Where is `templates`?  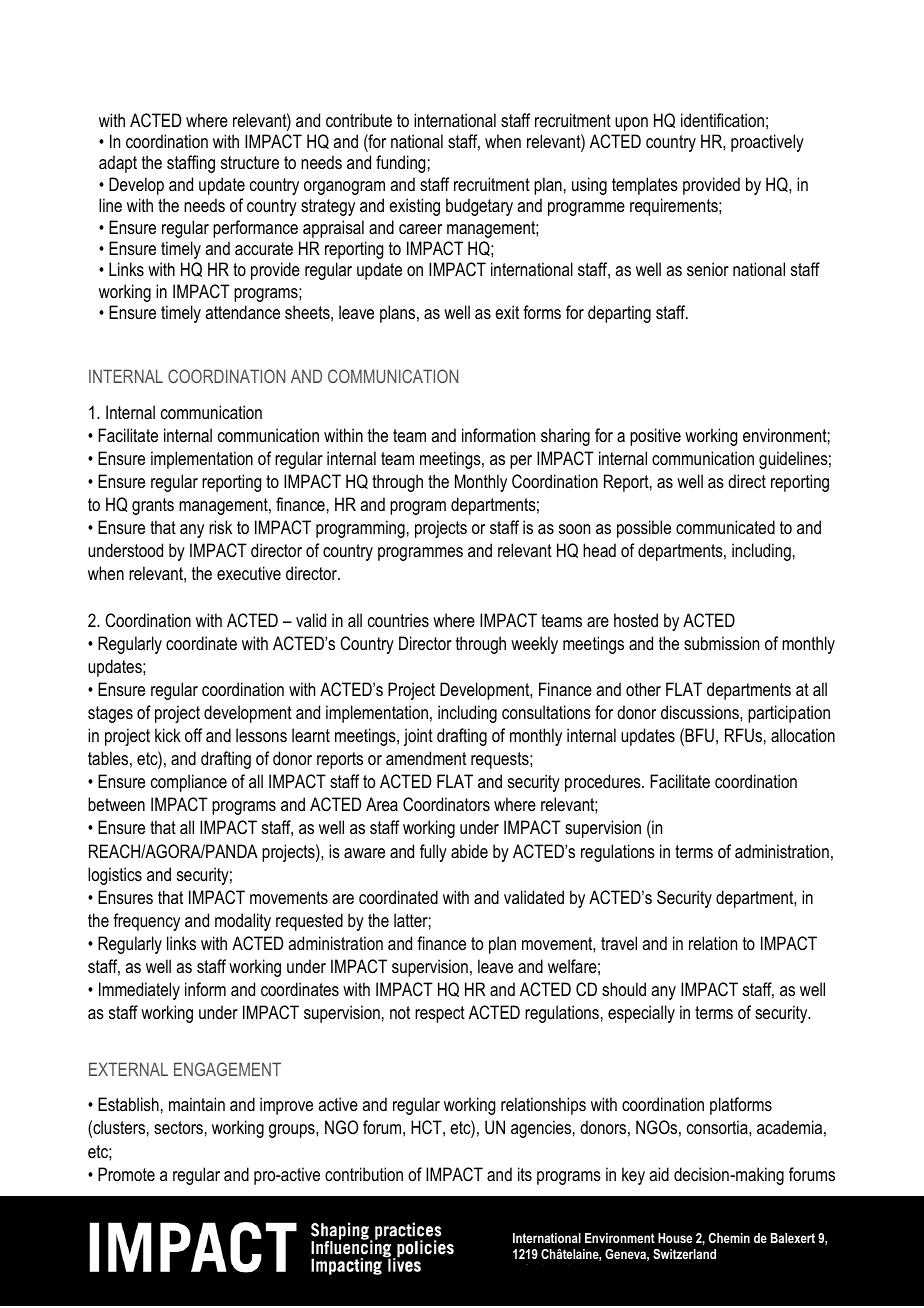 templates is located at coordinates (645, 186).
